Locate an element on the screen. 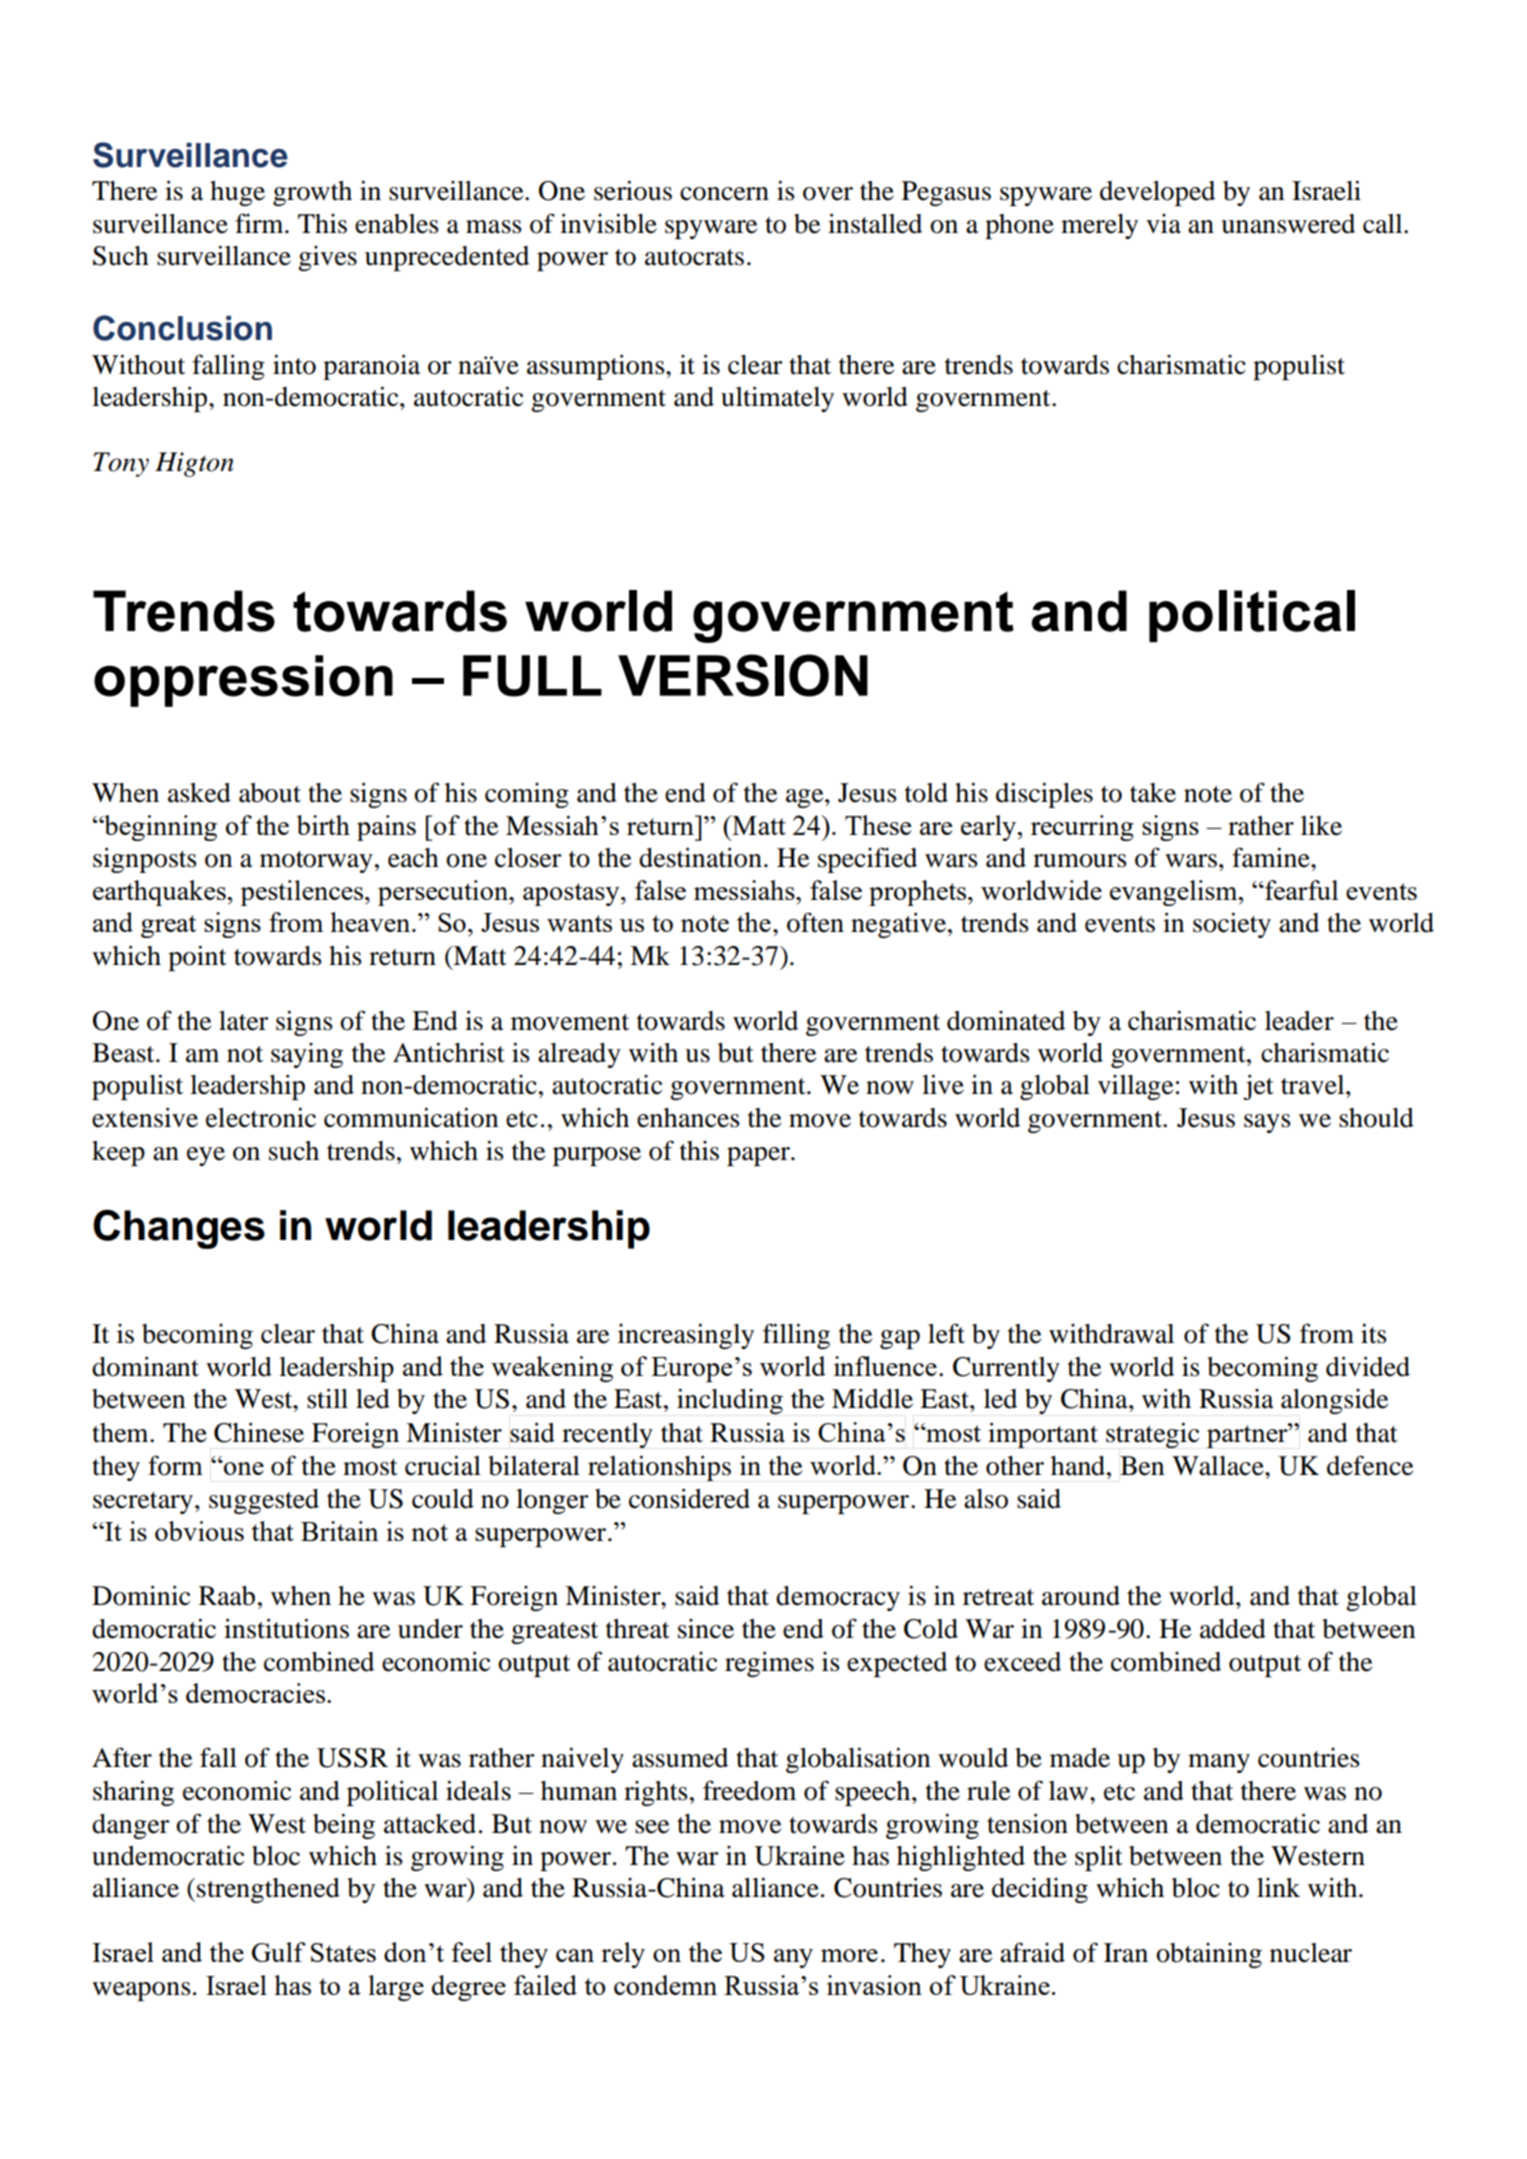  alongside is located at coordinates (1334, 1401).
